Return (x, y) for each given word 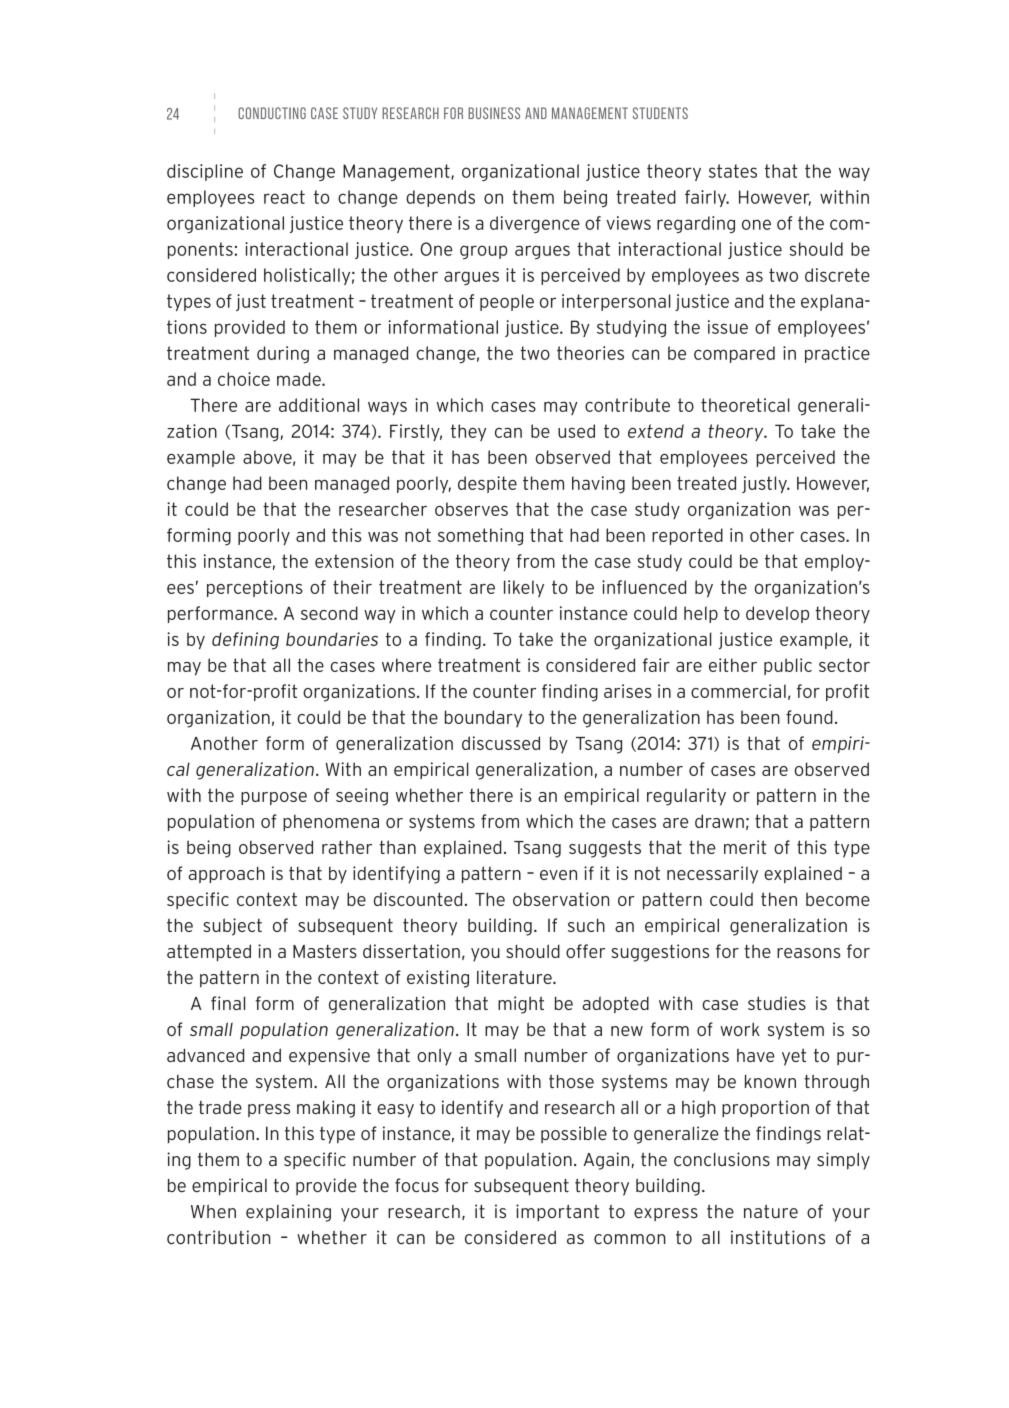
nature (771, 1211)
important (557, 1212)
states (733, 171)
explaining (288, 1213)
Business (494, 113)
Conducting (272, 113)
